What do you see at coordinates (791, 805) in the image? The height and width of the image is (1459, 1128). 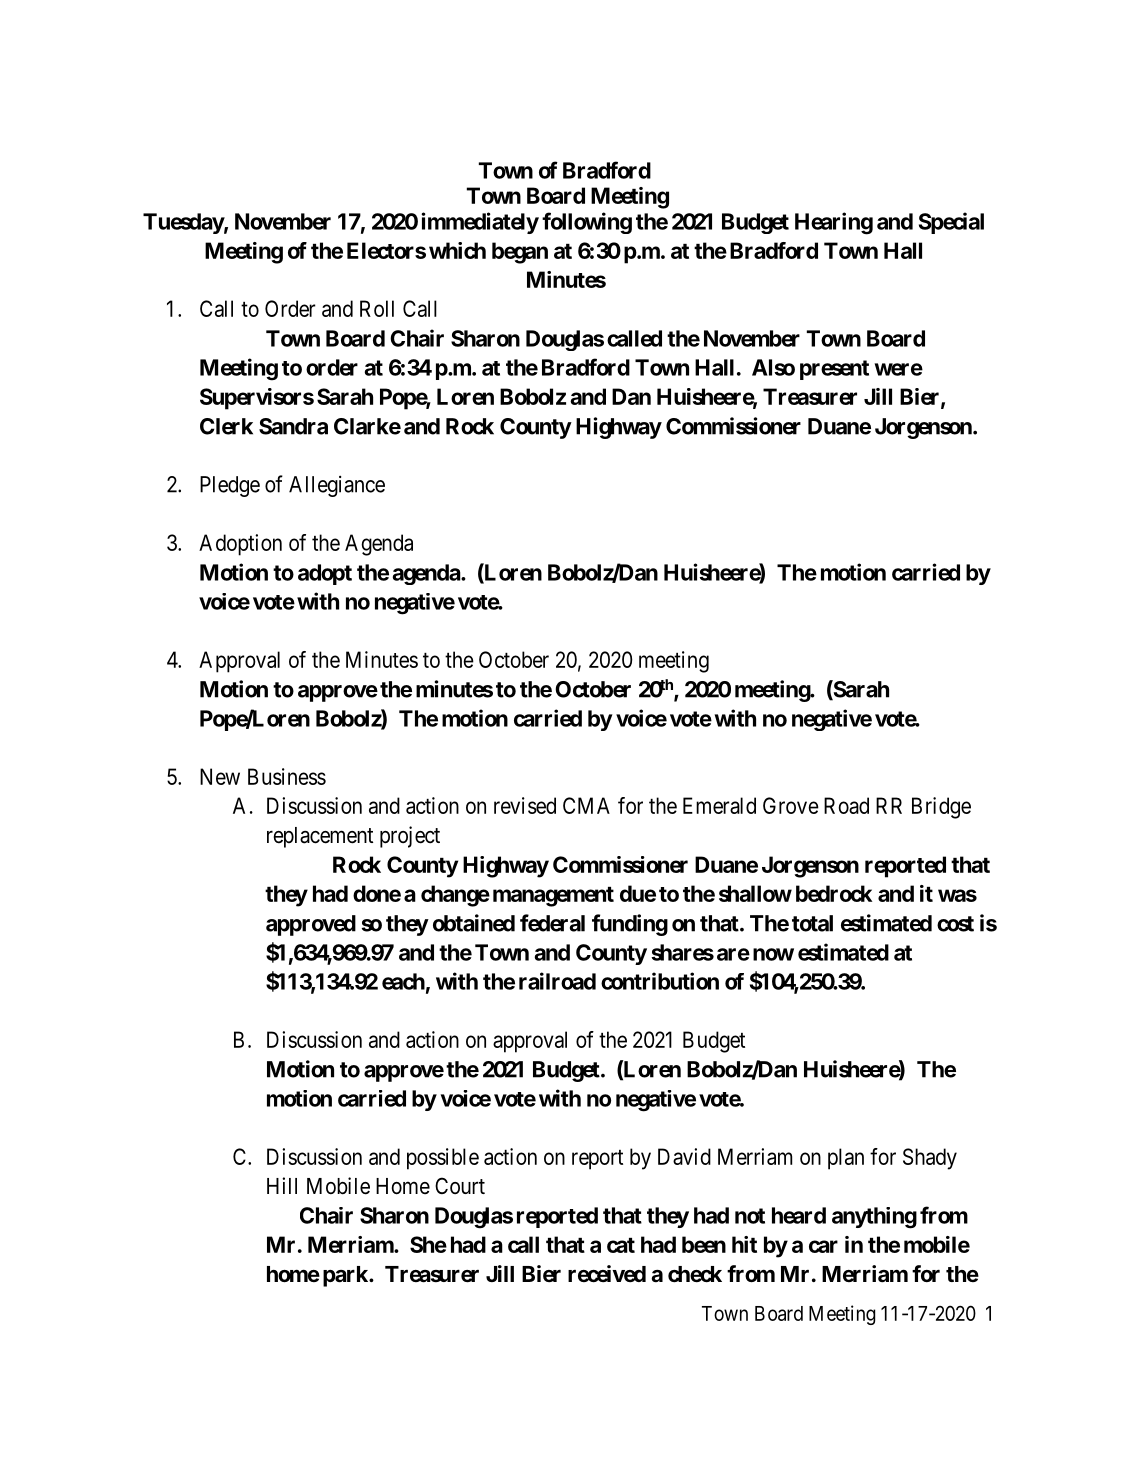 I see `Grove` at bounding box center [791, 805].
